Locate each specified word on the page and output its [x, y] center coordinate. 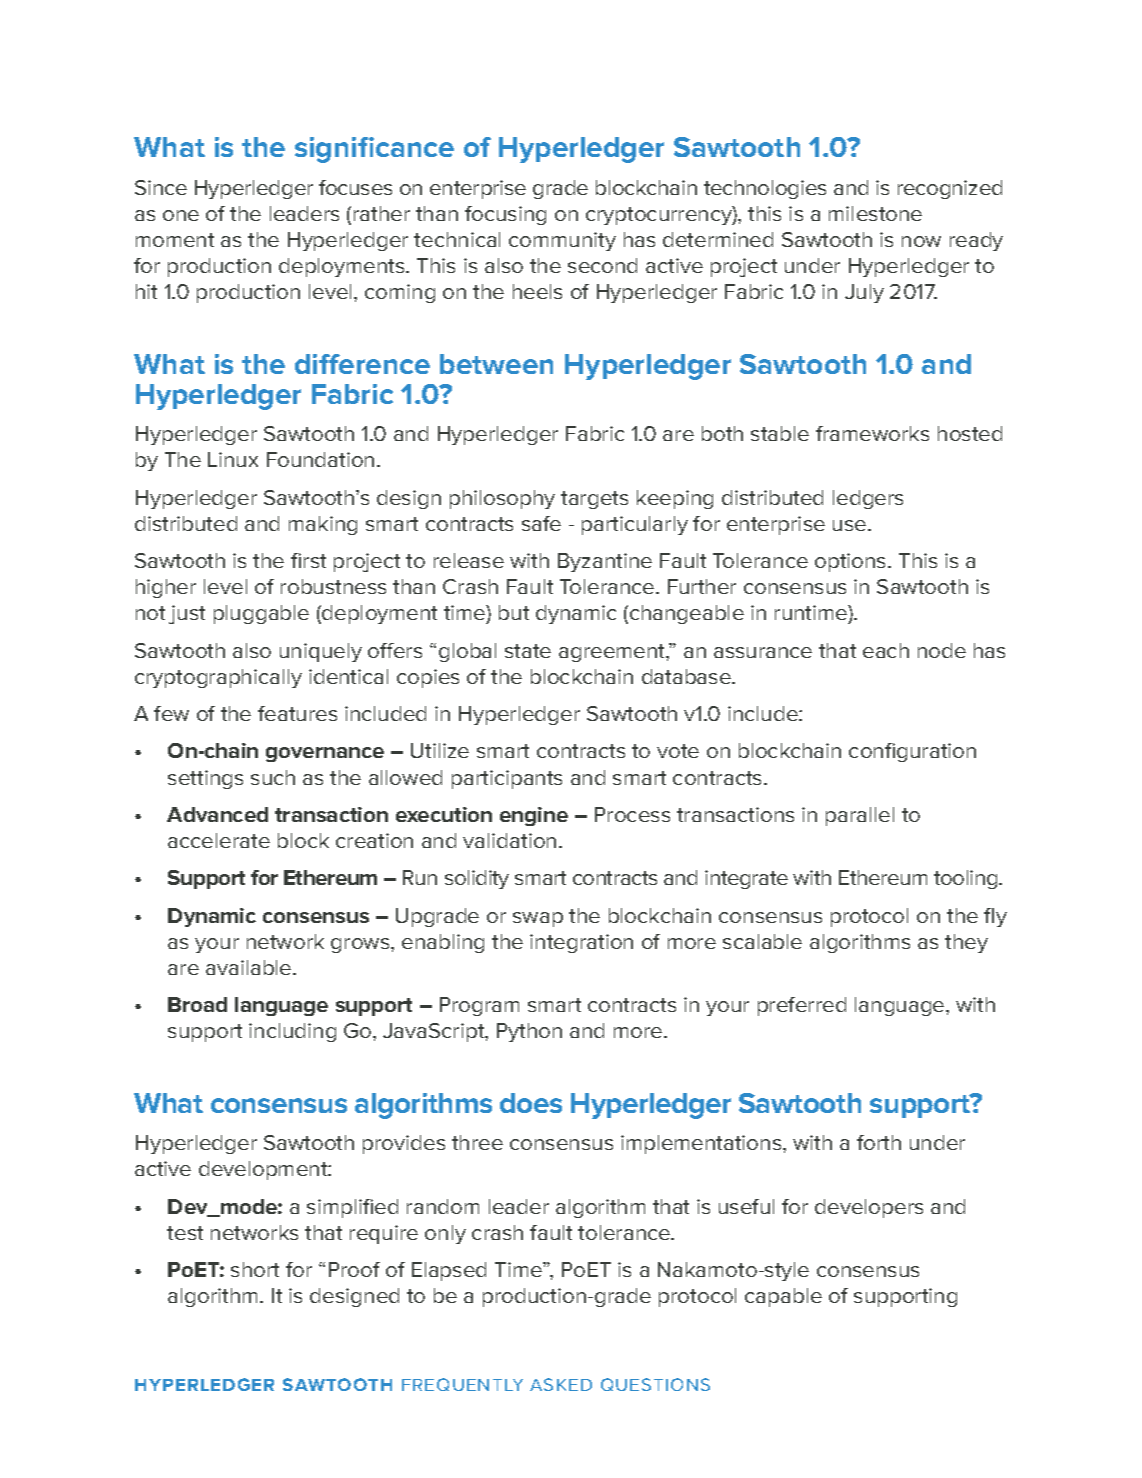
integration [581, 943]
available [250, 967]
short [255, 1269]
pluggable [261, 614]
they [966, 943]
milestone [875, 213]
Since [161, 187]
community [562, 241]
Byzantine [605, 562]
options [852, 562]
